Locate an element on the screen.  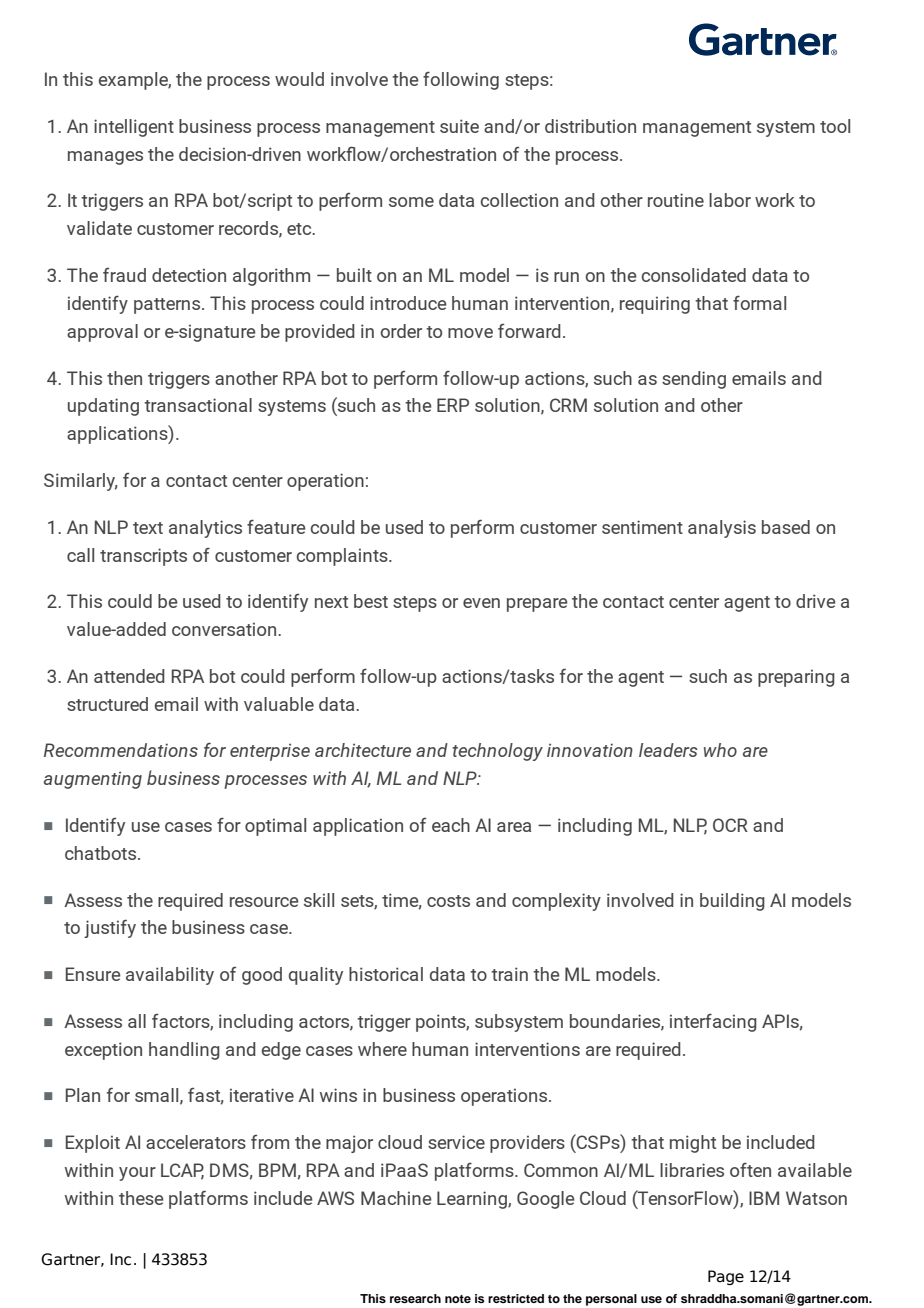
attended is located at coordinates (129, 676).
